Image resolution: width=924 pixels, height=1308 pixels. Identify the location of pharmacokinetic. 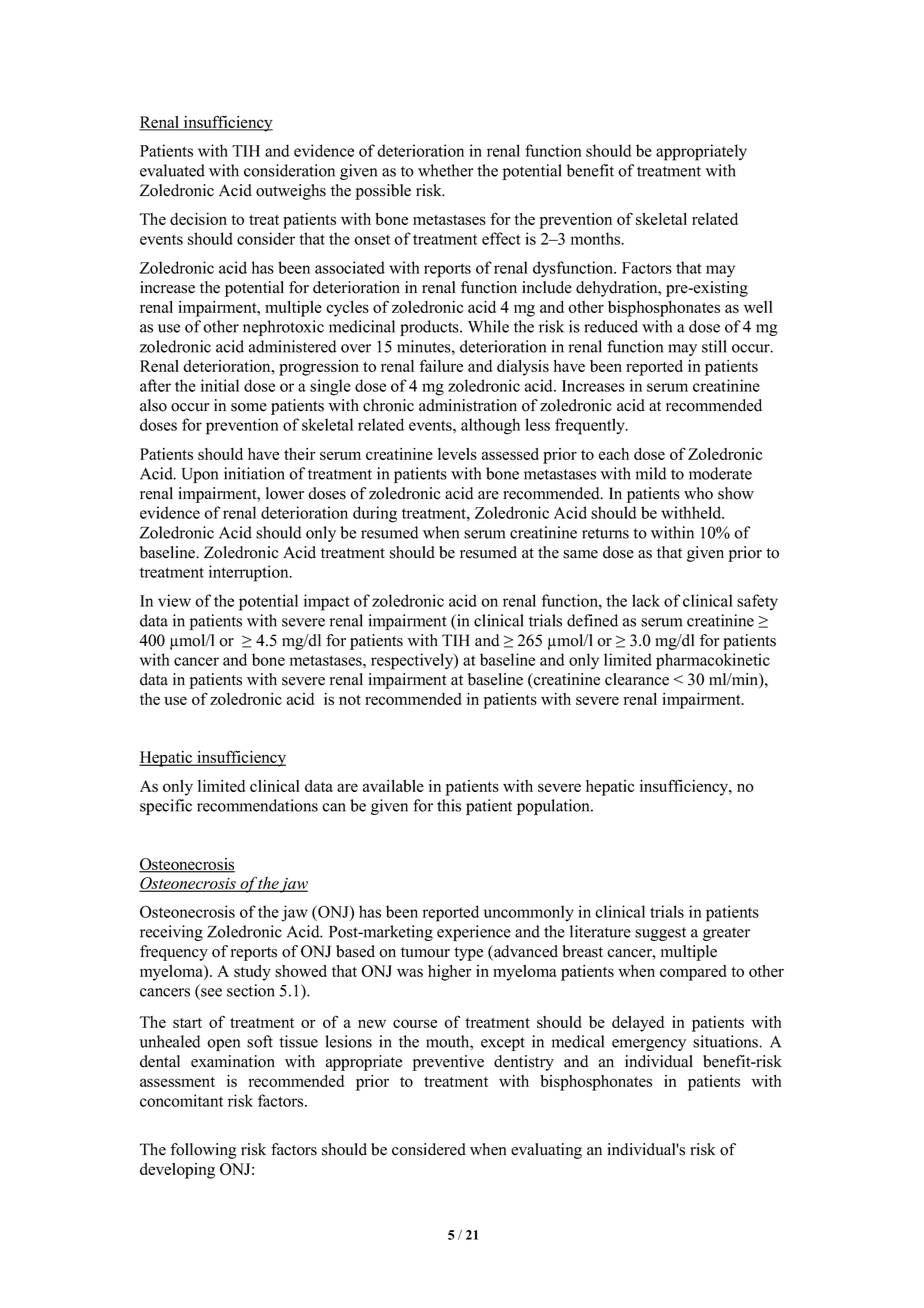
(713, 661).
